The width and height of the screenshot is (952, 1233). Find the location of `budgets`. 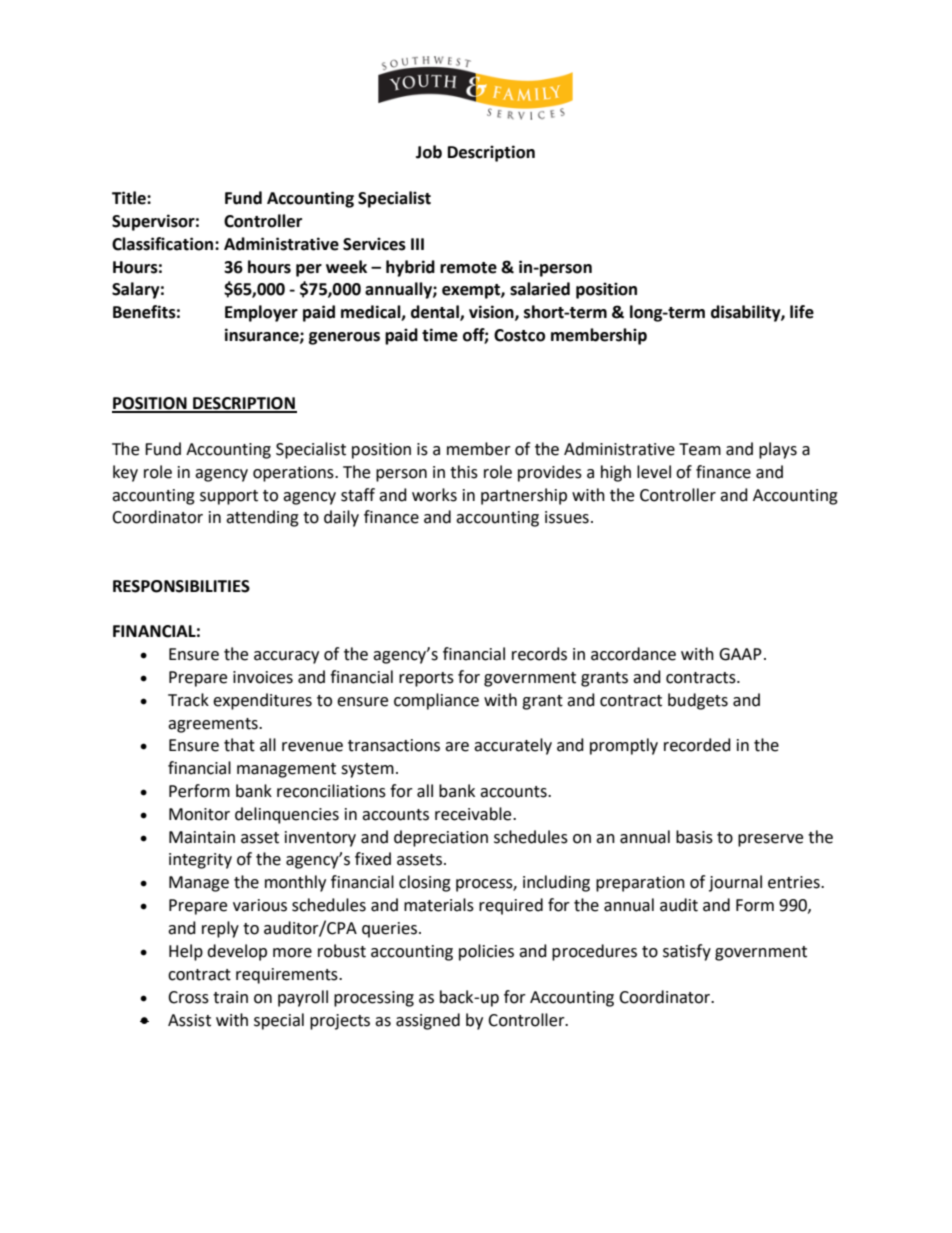

budgets is located at coordinates (698, 701).
